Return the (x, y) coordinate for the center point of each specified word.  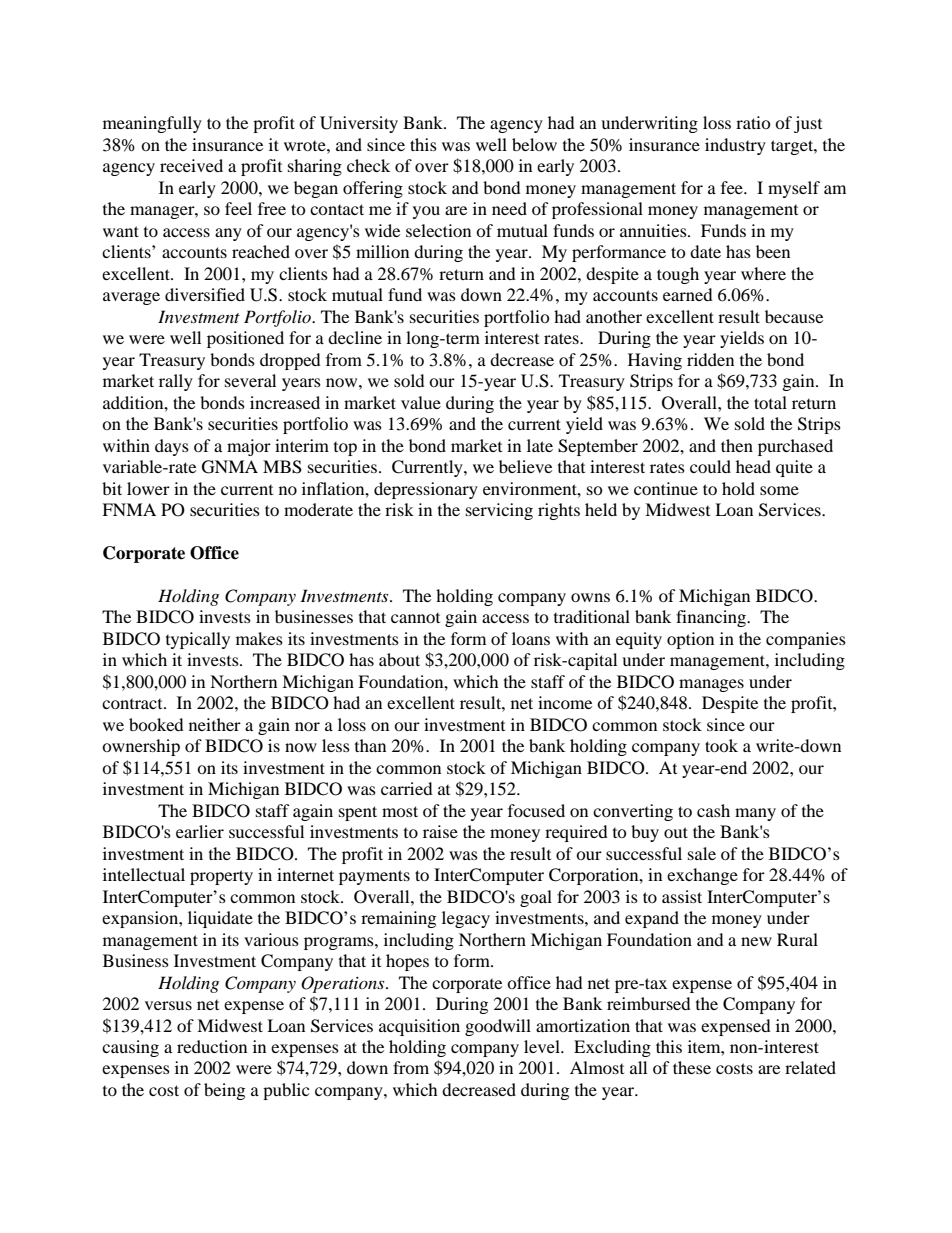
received (191, 165)
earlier (200, 831)
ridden (710, 359)
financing (712, 618)
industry (735, 146)
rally (176, 382)
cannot (415, 618)
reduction (212, 1046)
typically (198, 640)
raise (440, 831)
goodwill (498, 1027)
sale (702, 853)
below (534, 144)
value (421, 402)
